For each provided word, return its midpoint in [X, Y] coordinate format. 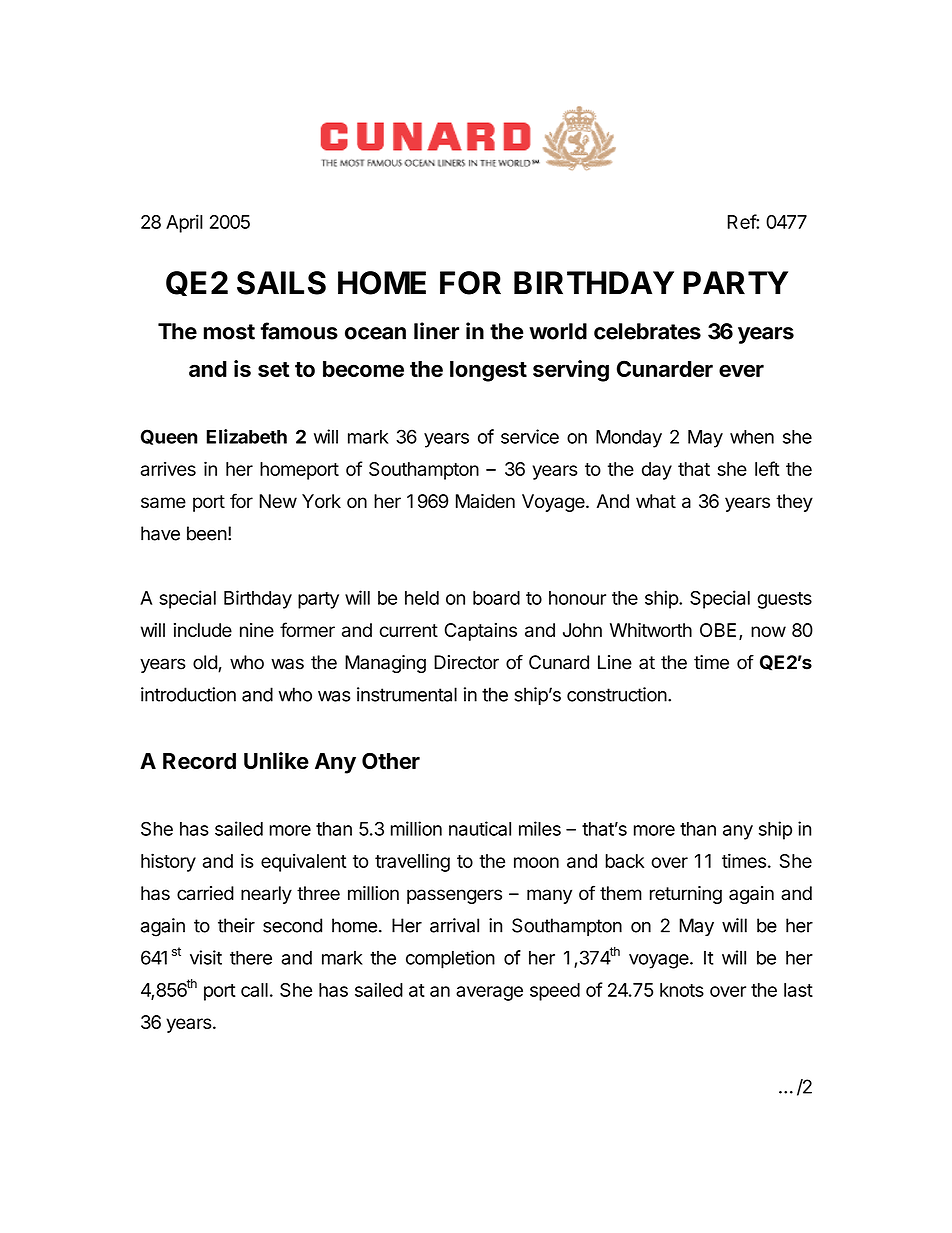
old [206, 663]
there [251, 957]
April [184, 223]
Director [466, 662]
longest [488, 371]
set [273, 369]
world [558, 331]
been [207, 533]
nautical [480, 828]
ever [741, 370]
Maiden [485, 501]
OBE [718, 630]
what [656, 501]
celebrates [647, 331]
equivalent [303, 863]
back [624, 861]
